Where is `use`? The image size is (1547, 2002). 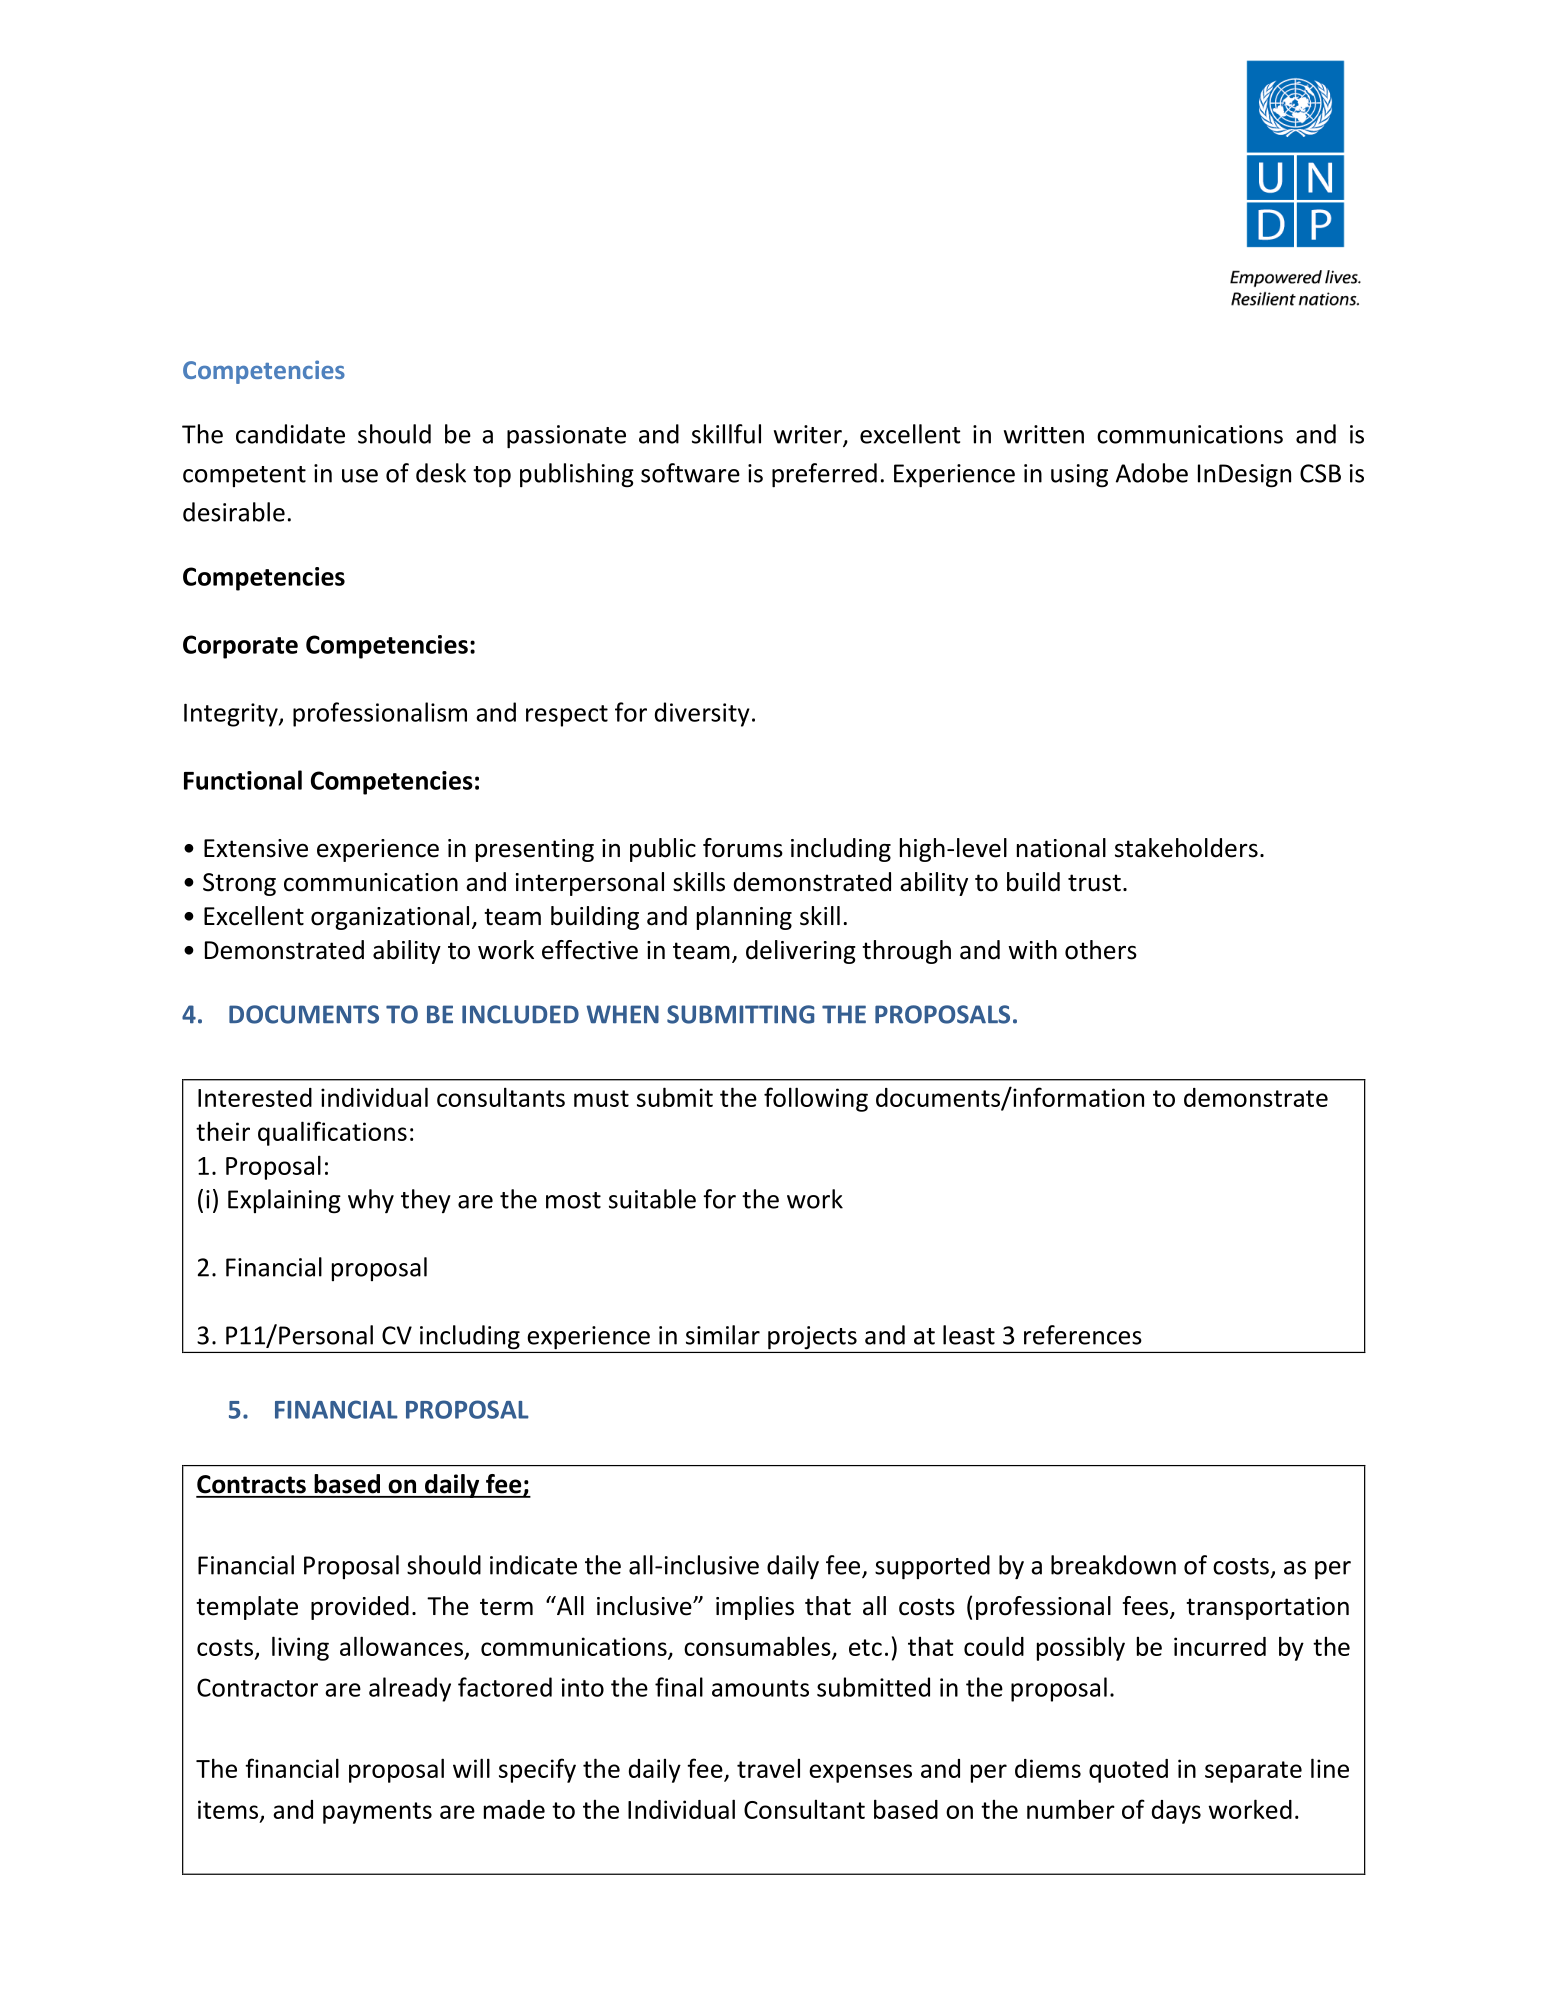 use is located at coordinates (360, 476).
